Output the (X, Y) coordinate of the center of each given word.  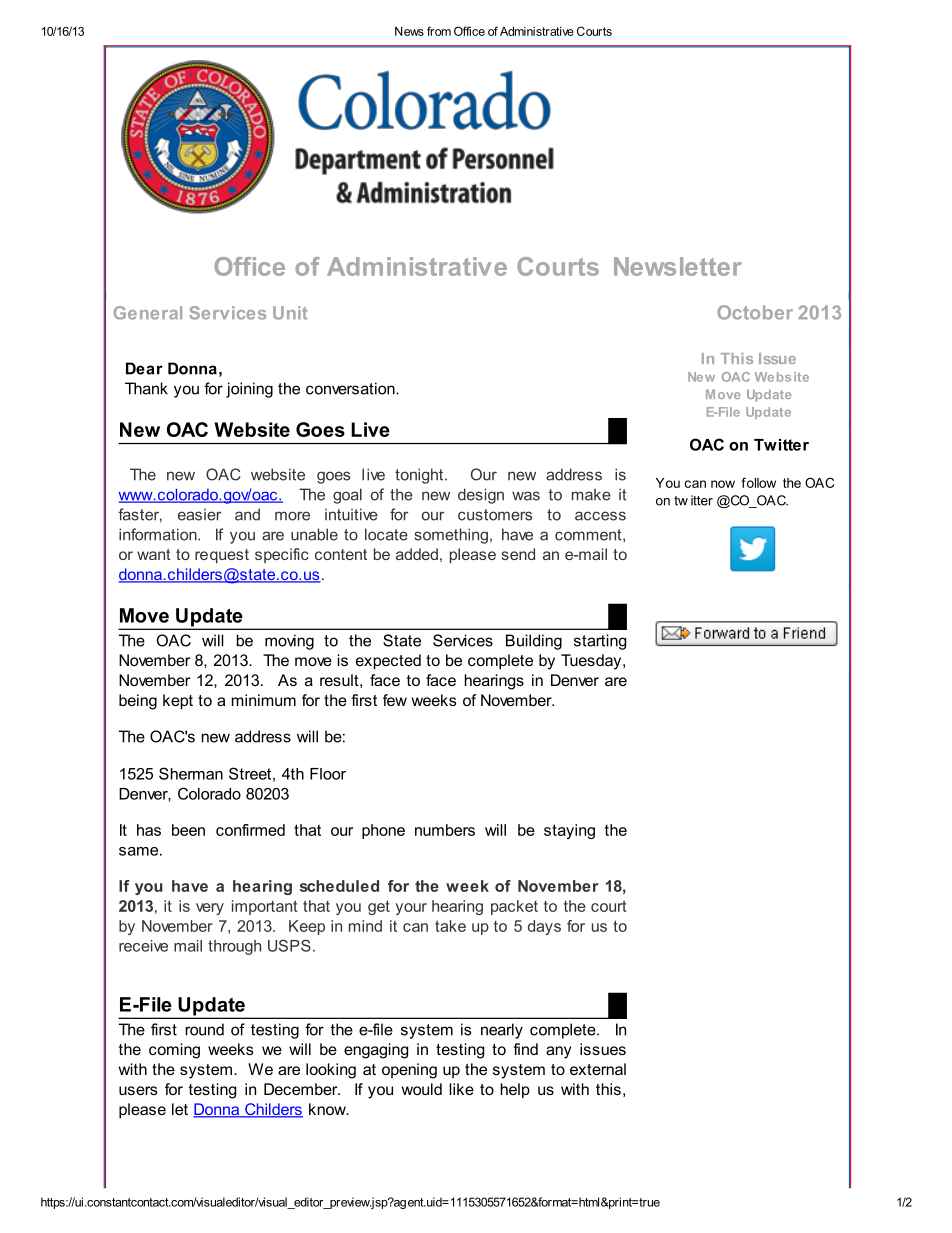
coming (174, 1051)
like (461, 1089)
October (755, 312)
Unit (290, 313)
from (439, 31)
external (598, 1069)
